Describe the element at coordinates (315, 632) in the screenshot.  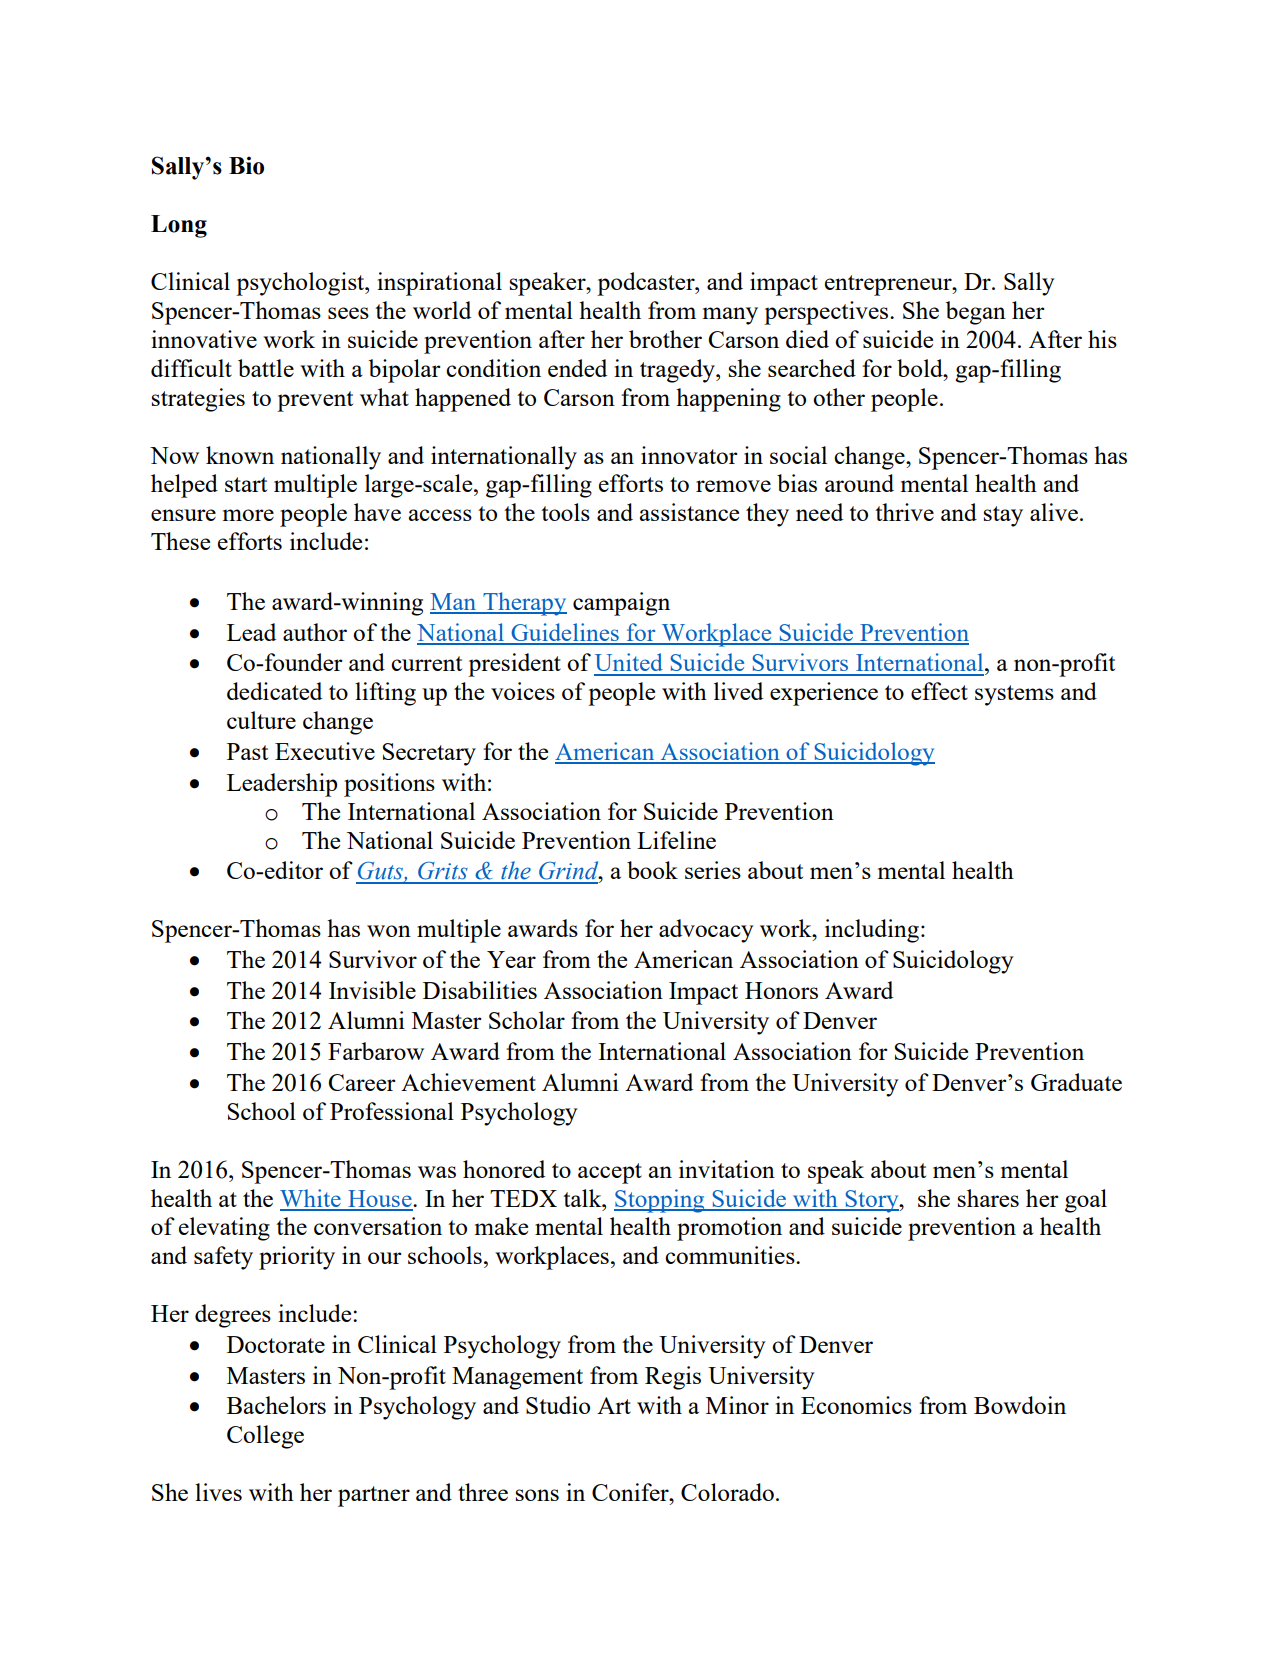
I see `author` at that location.
